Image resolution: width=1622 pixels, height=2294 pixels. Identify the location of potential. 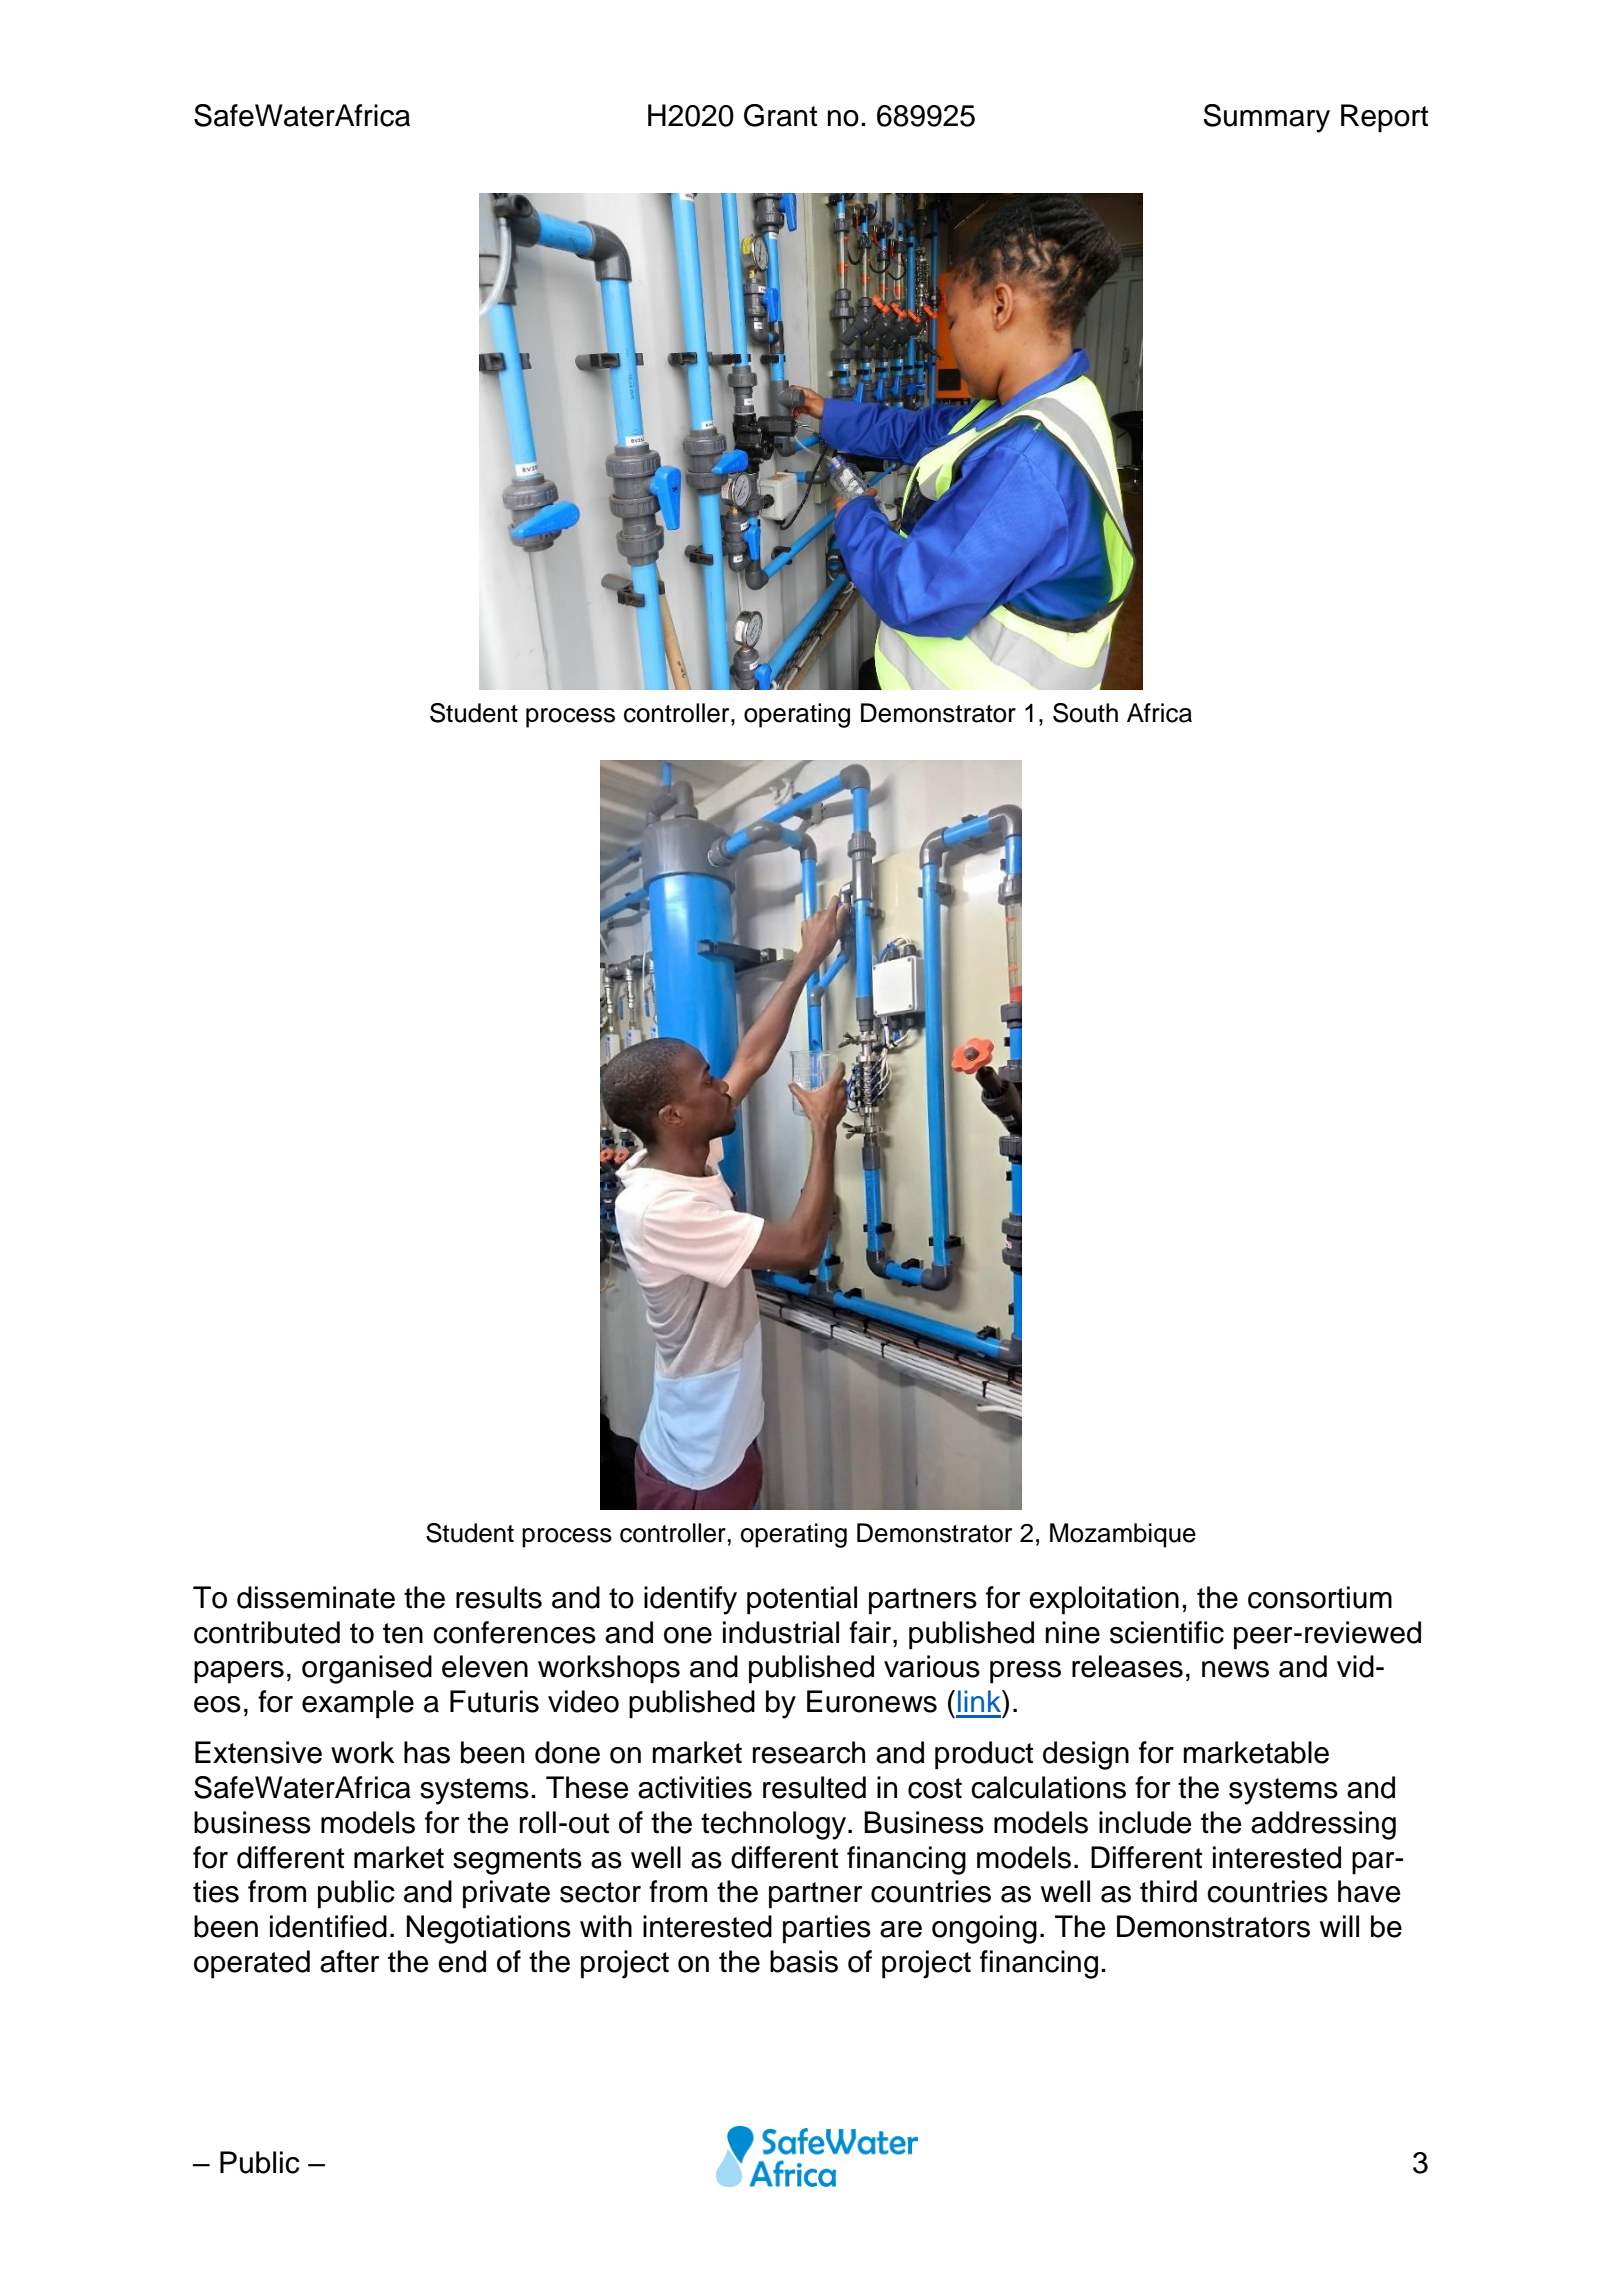
(802, 1600).
